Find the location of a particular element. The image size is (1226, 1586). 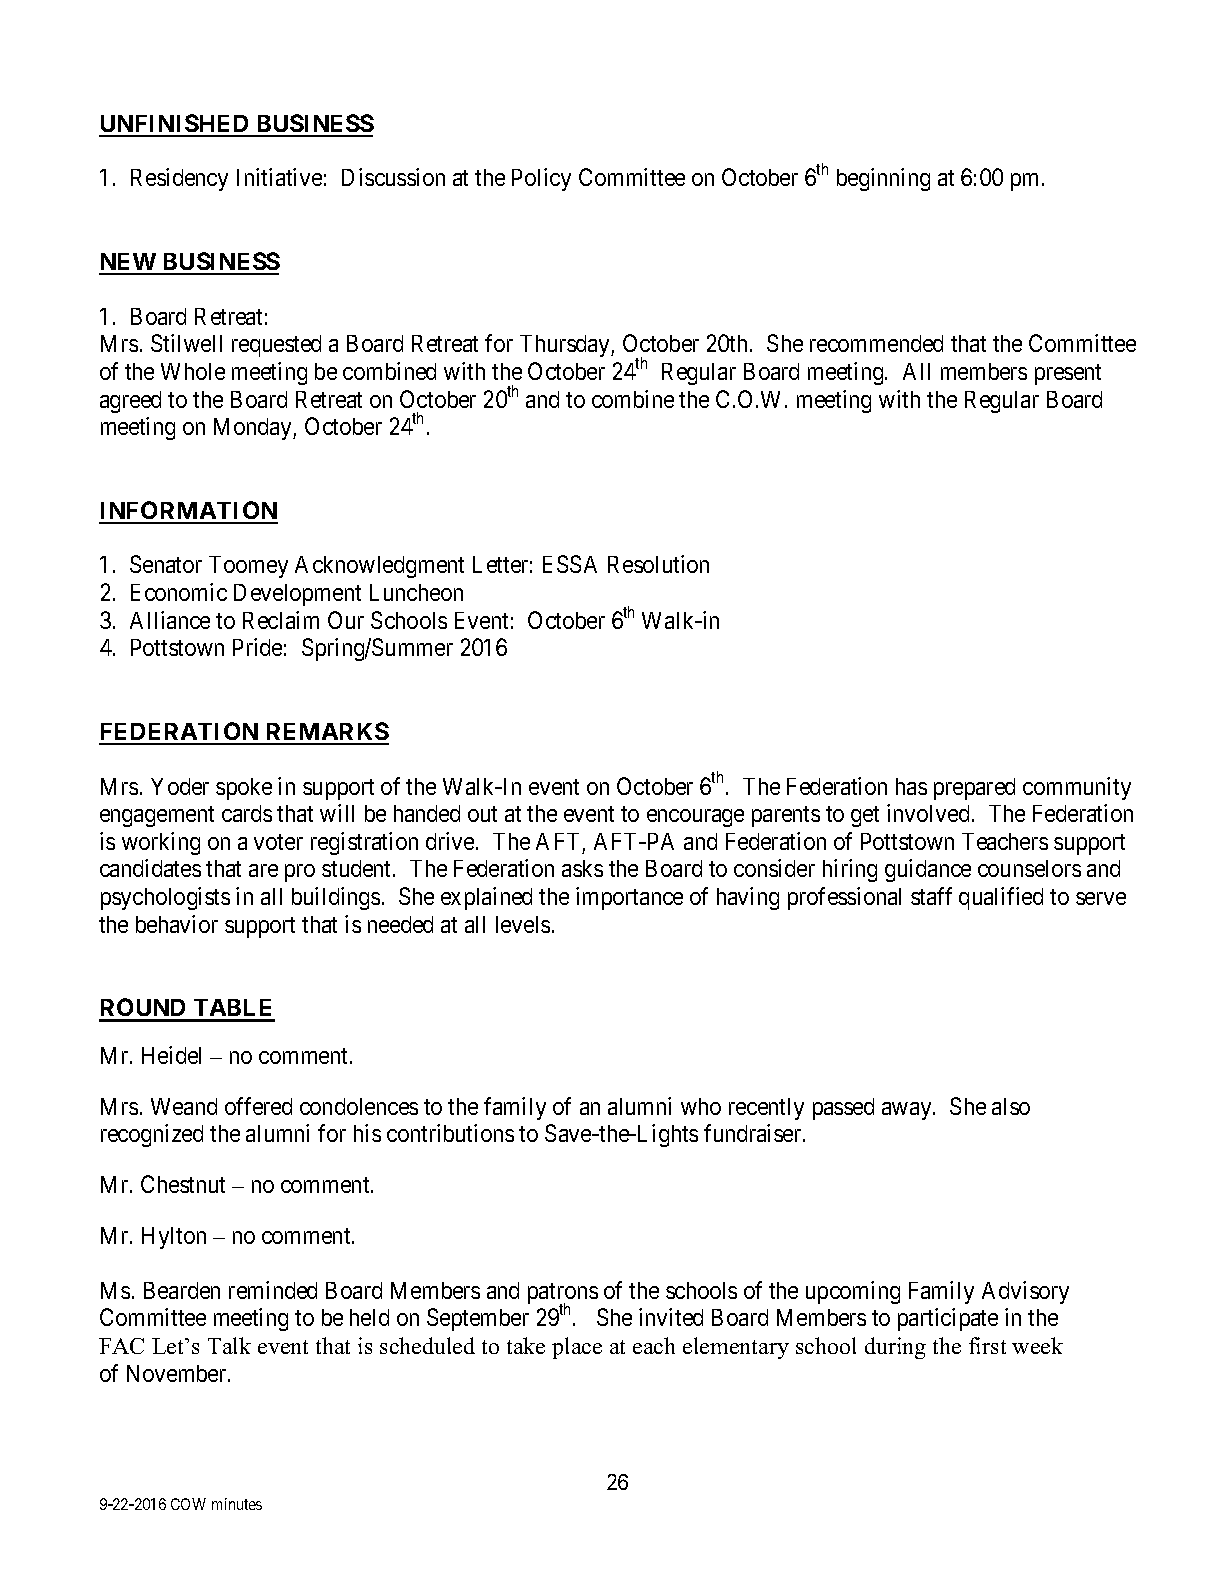

Policy is located at coordinates (541, 179).
